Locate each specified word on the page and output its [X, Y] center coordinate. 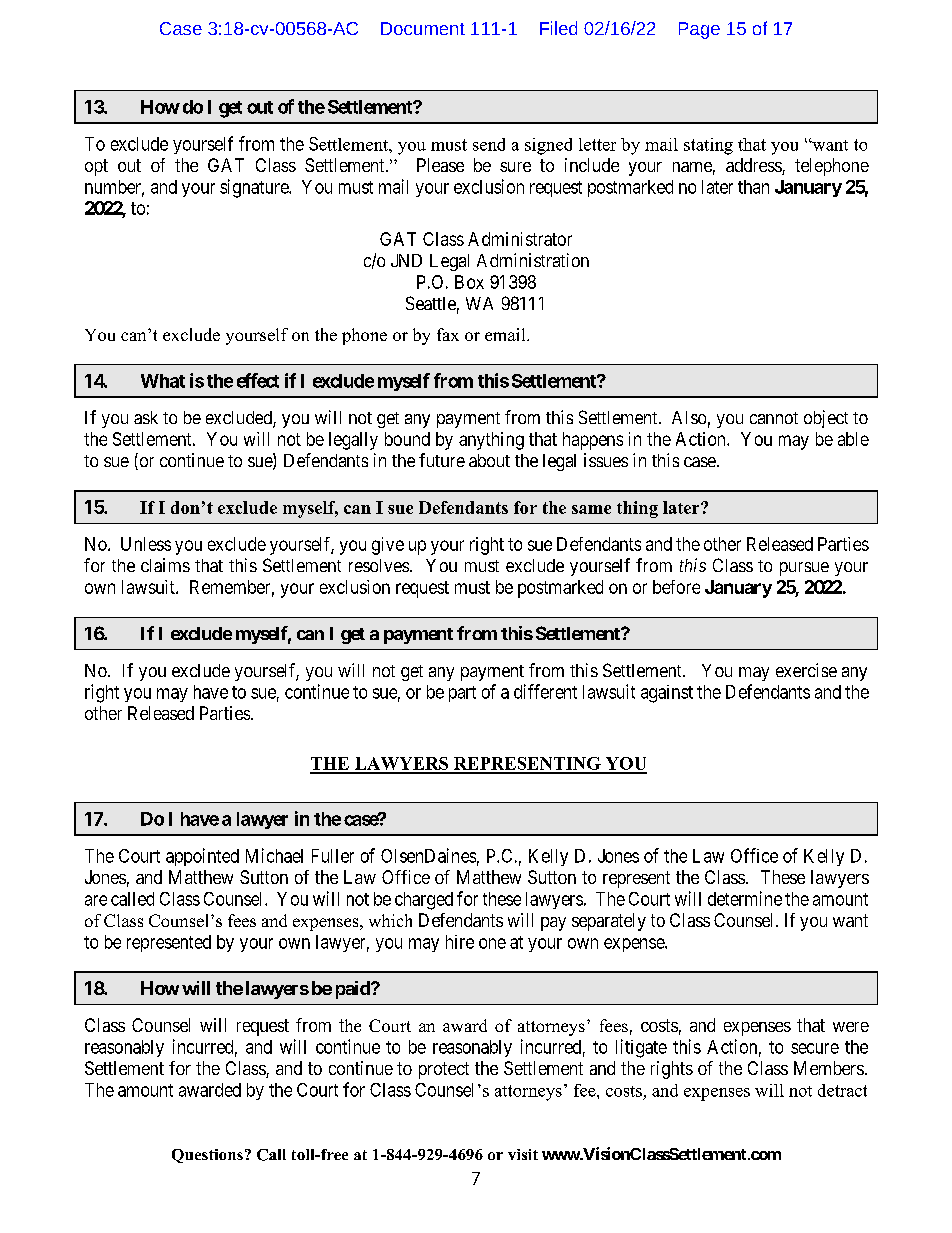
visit [523, 1154]
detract [842, 1090]
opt [96, 167]
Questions [207, 1156]
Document [423, 28]
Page [699, 30]
